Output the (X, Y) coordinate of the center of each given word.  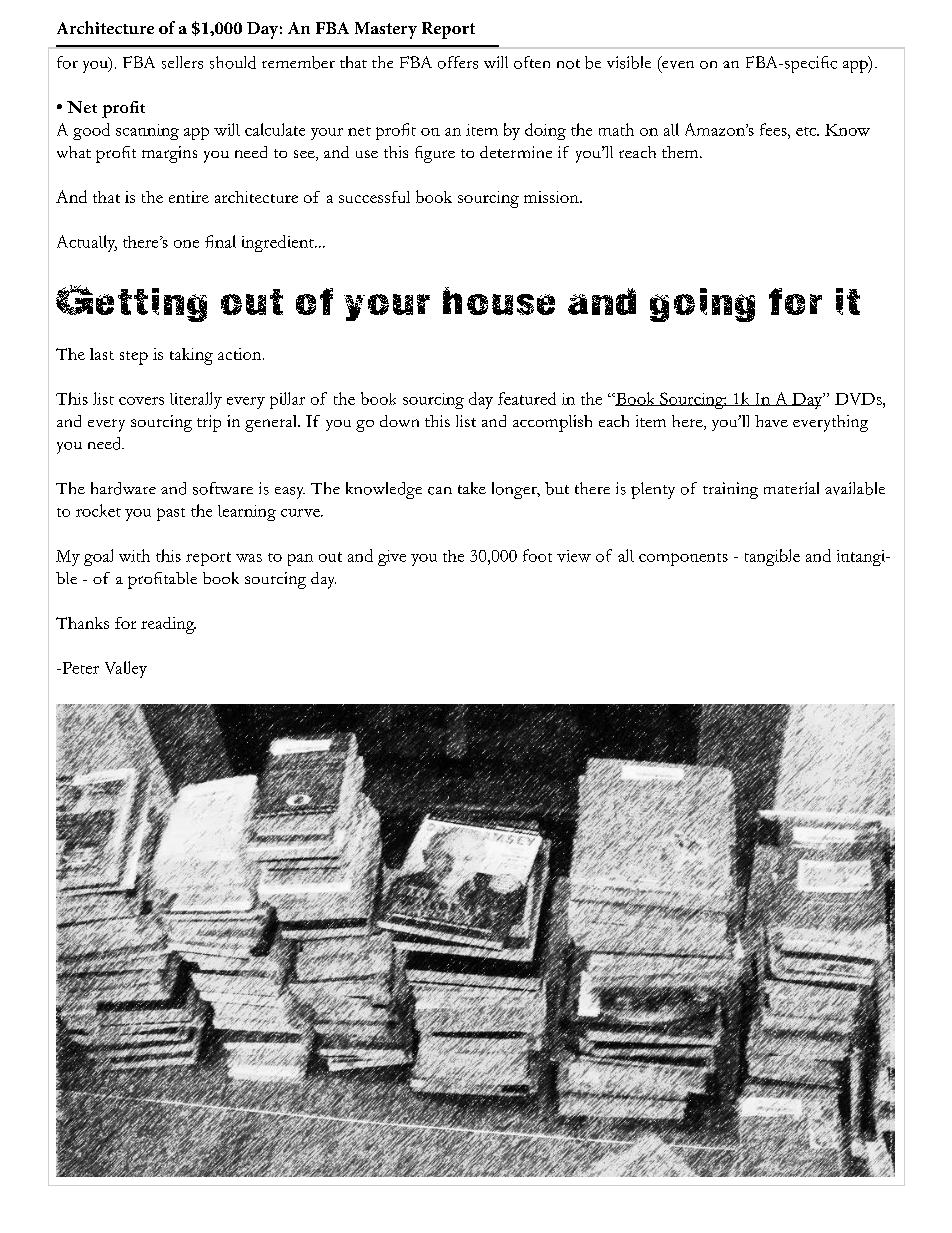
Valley (126, 669)
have (771, 421)
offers (458, 62)
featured (527, 398)
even (678, 65)
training (730, 490)
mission (552, 197)
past (171, 514)
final (220, 241)
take (472, 488)
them (681, 152)
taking (191, 356)
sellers (182, 62)
